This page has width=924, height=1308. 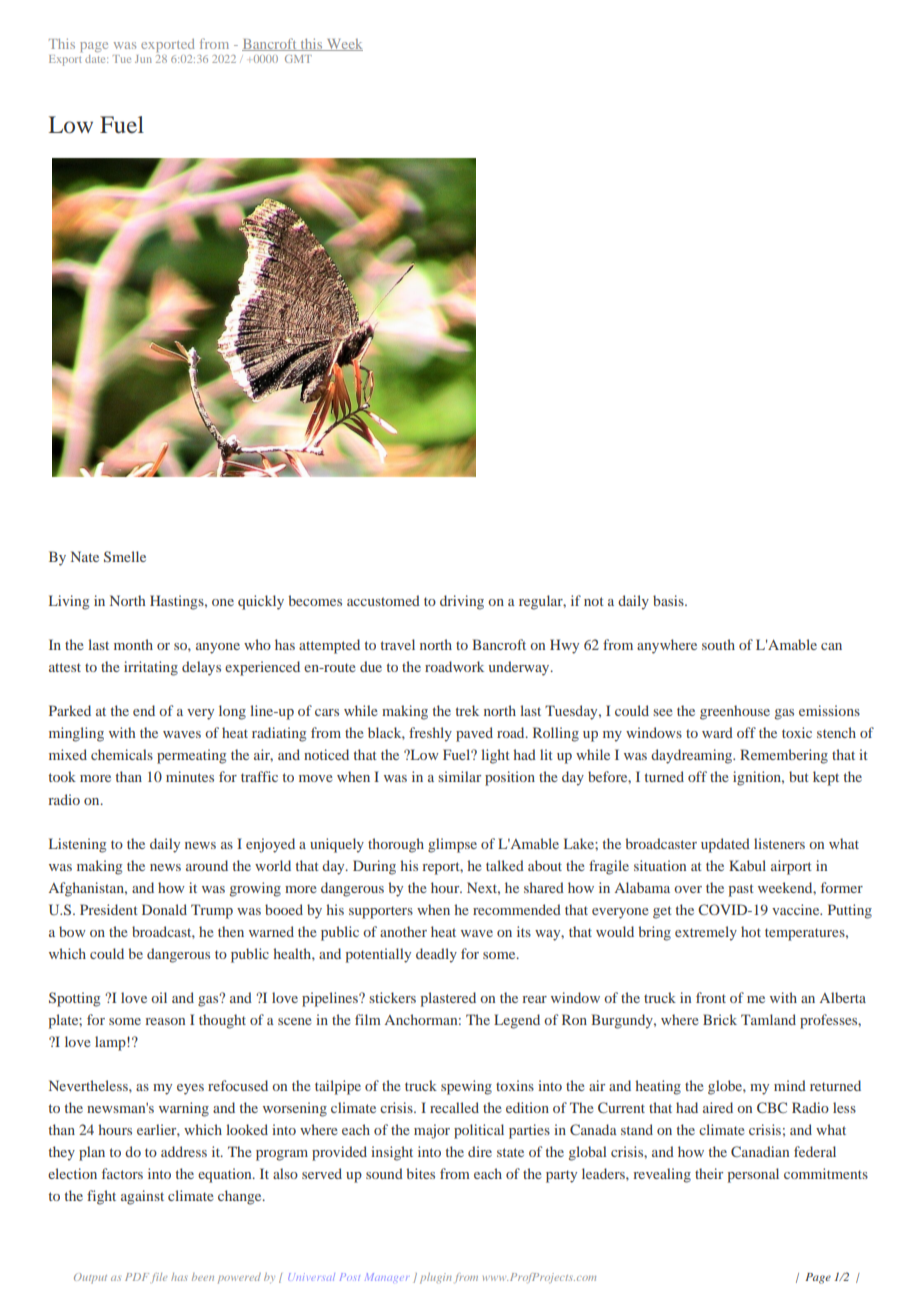 I want to click on Jun, so click(x=143, y=59).
